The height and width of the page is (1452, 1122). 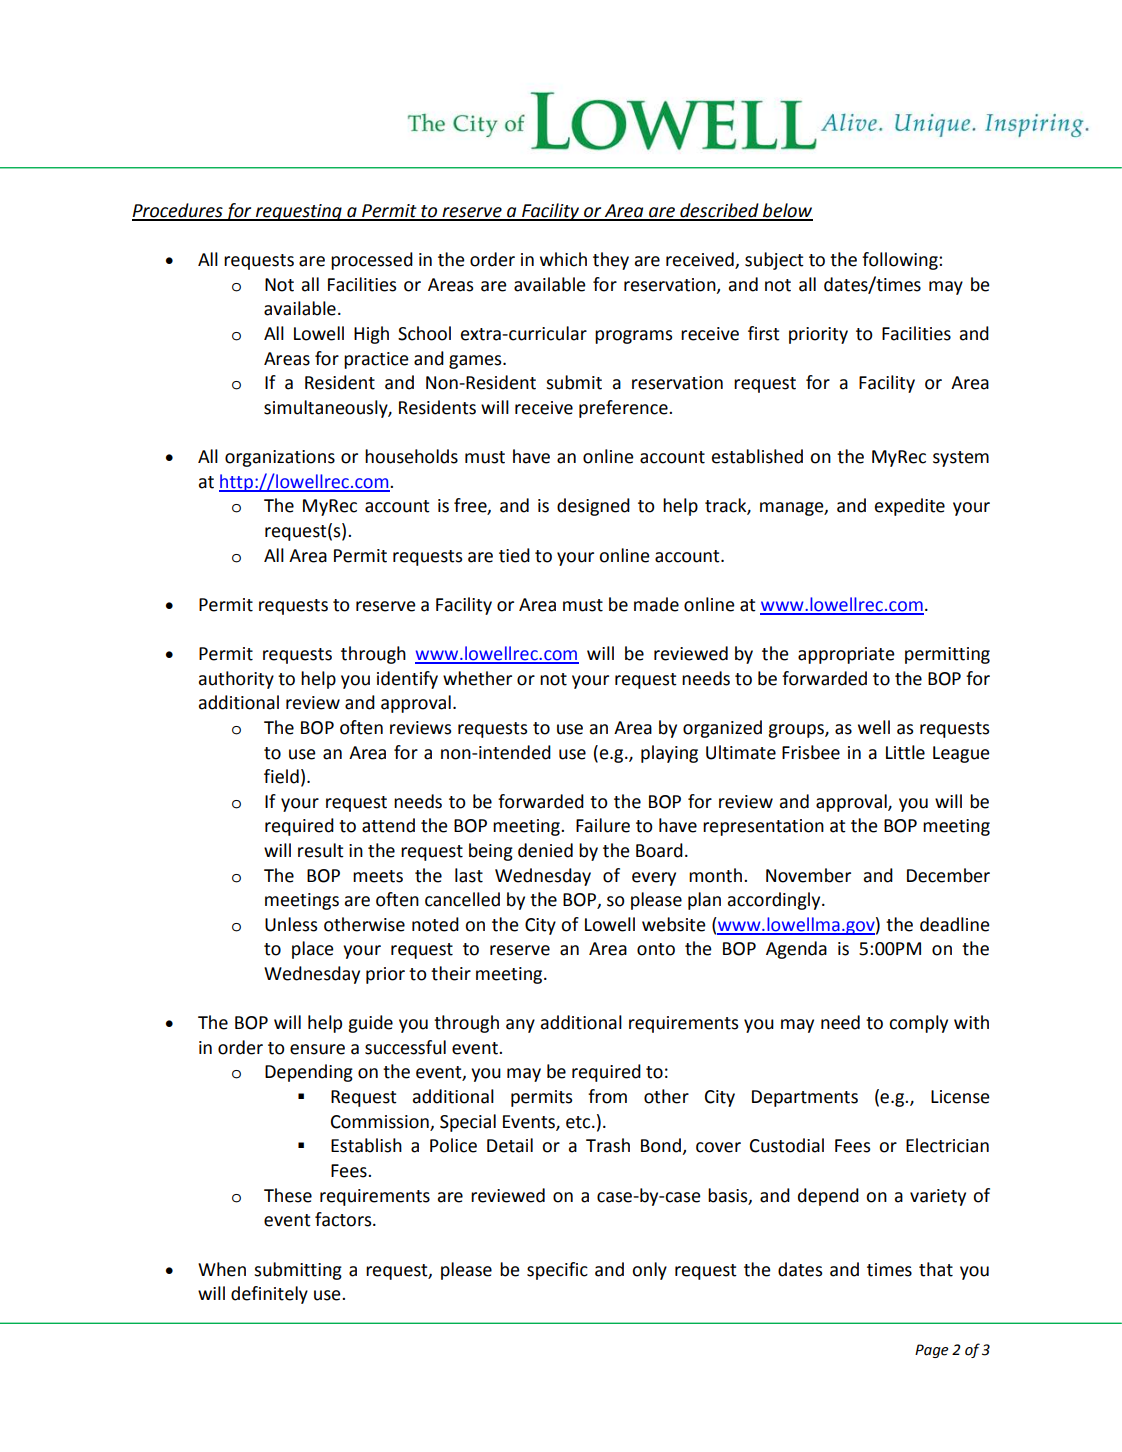 What do you see at coordinates (796, 950) in the page?
I see `Agenda` at bounding box center [796, 950].
